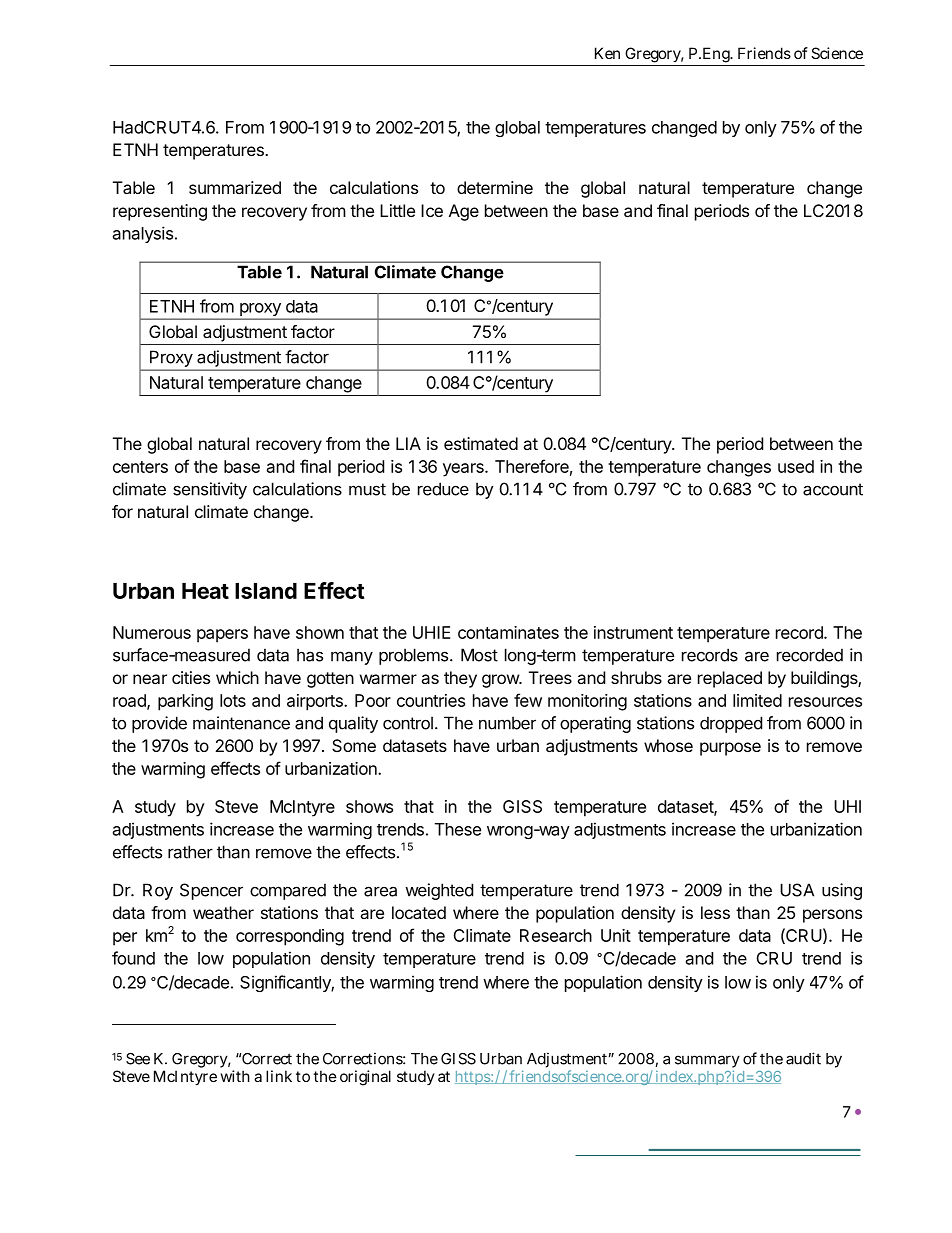 The width and height of the page is (952, 1233). Describe the element at coordinates (235, 187) in the page. I see `summarized` at that location.
